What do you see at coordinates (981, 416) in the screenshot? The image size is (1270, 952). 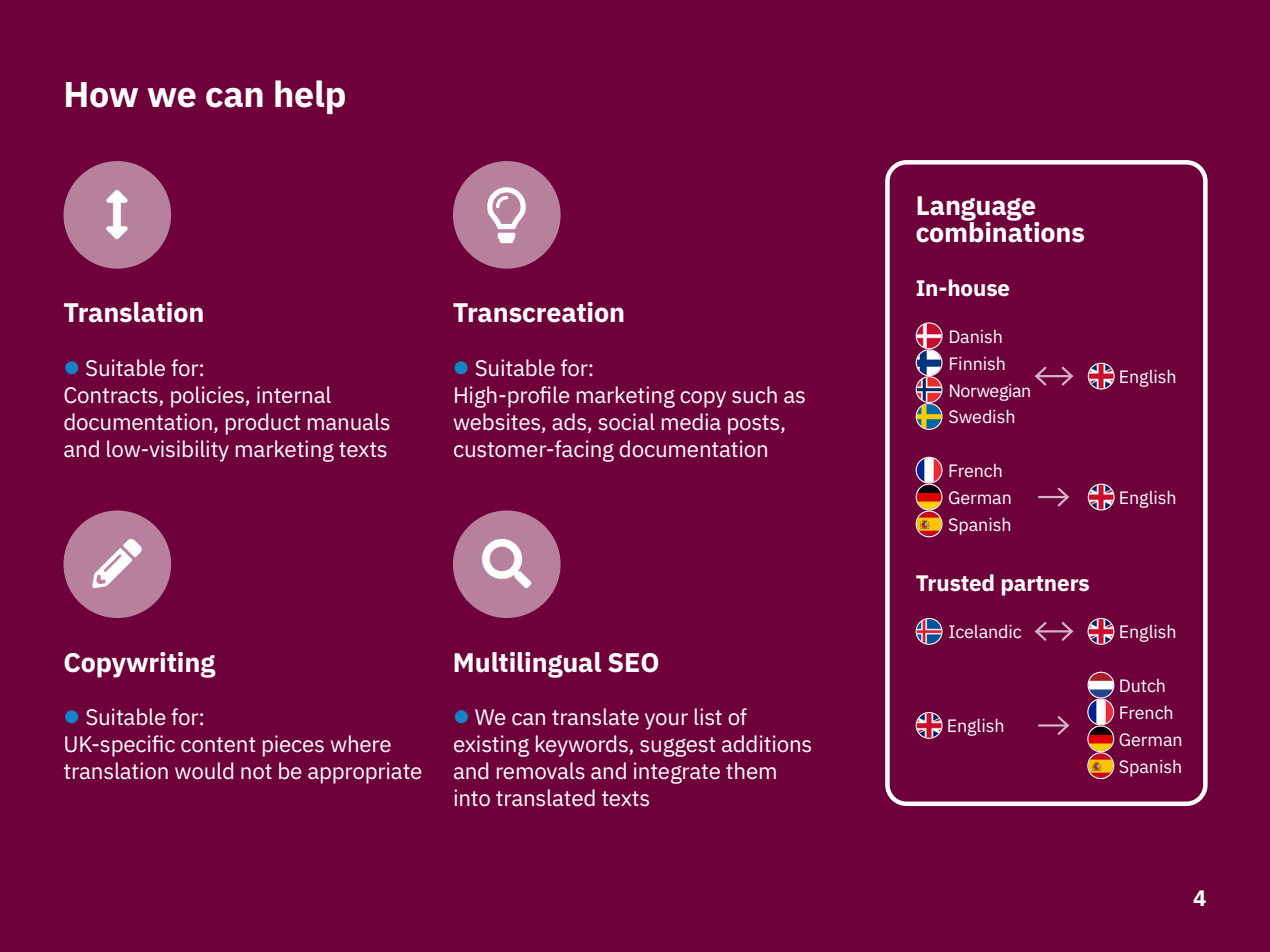 I see `Swedish` at bounding box center [981, 416].
